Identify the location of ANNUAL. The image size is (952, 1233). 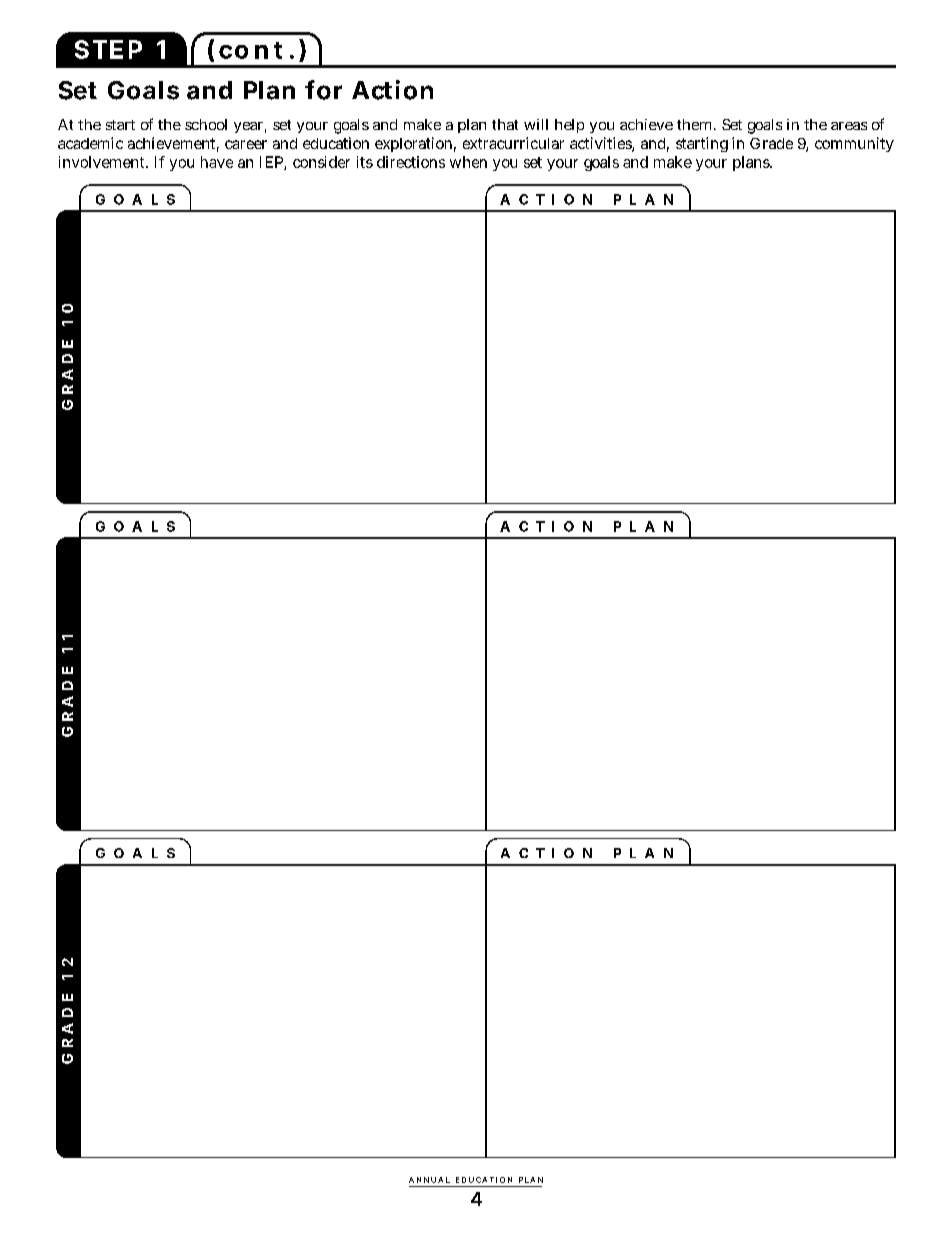
(429, 1180).
